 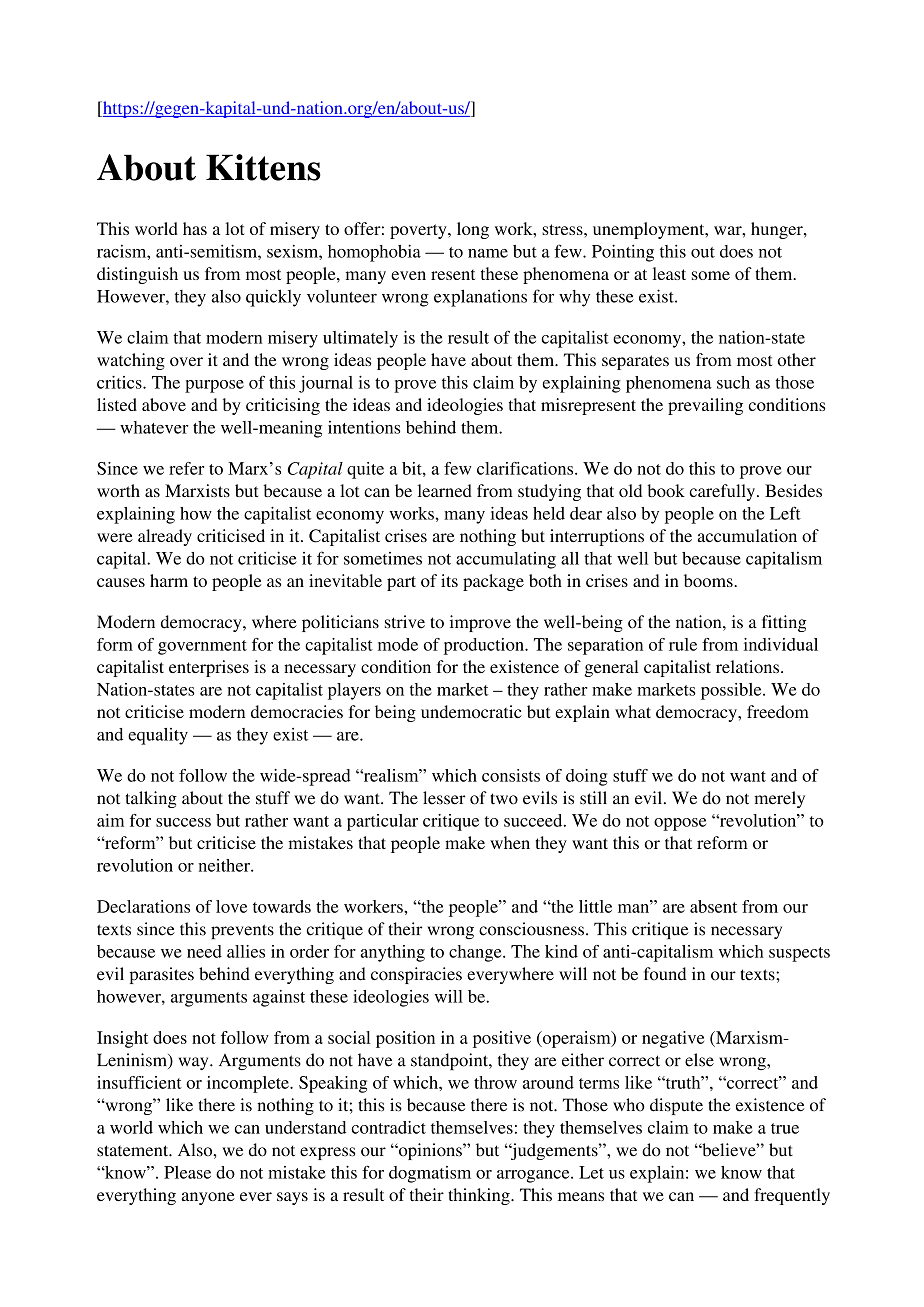 I want to click on carefully, so click(x=724, y=492).
